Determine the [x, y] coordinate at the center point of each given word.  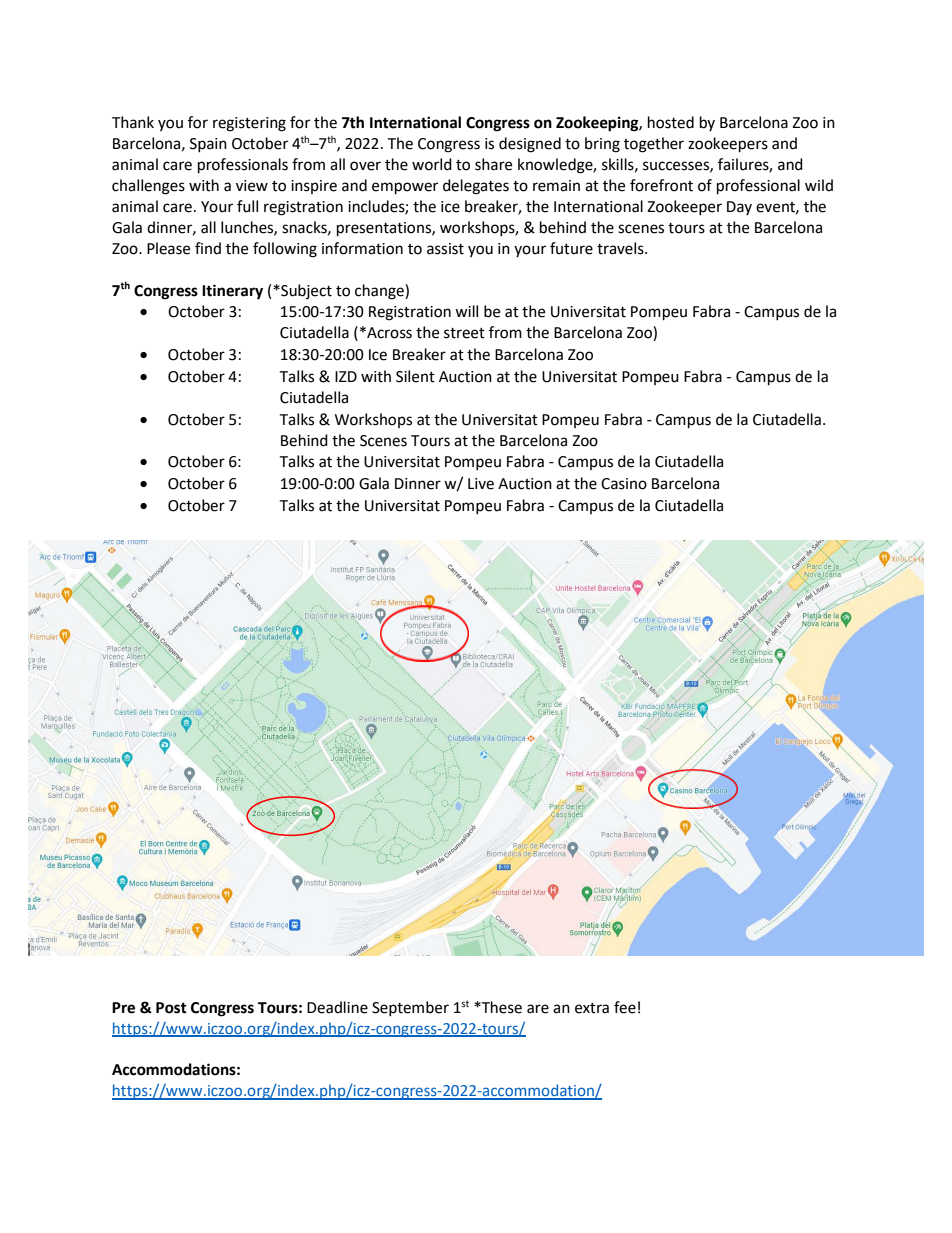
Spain [208, 145]
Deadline [337, 1007]
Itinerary [232, 292]
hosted [671, 122]
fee [625, 1007]
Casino [624, 484]
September [410, 1008]
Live [481, 484]
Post [171, 1008]
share [493, 164]
